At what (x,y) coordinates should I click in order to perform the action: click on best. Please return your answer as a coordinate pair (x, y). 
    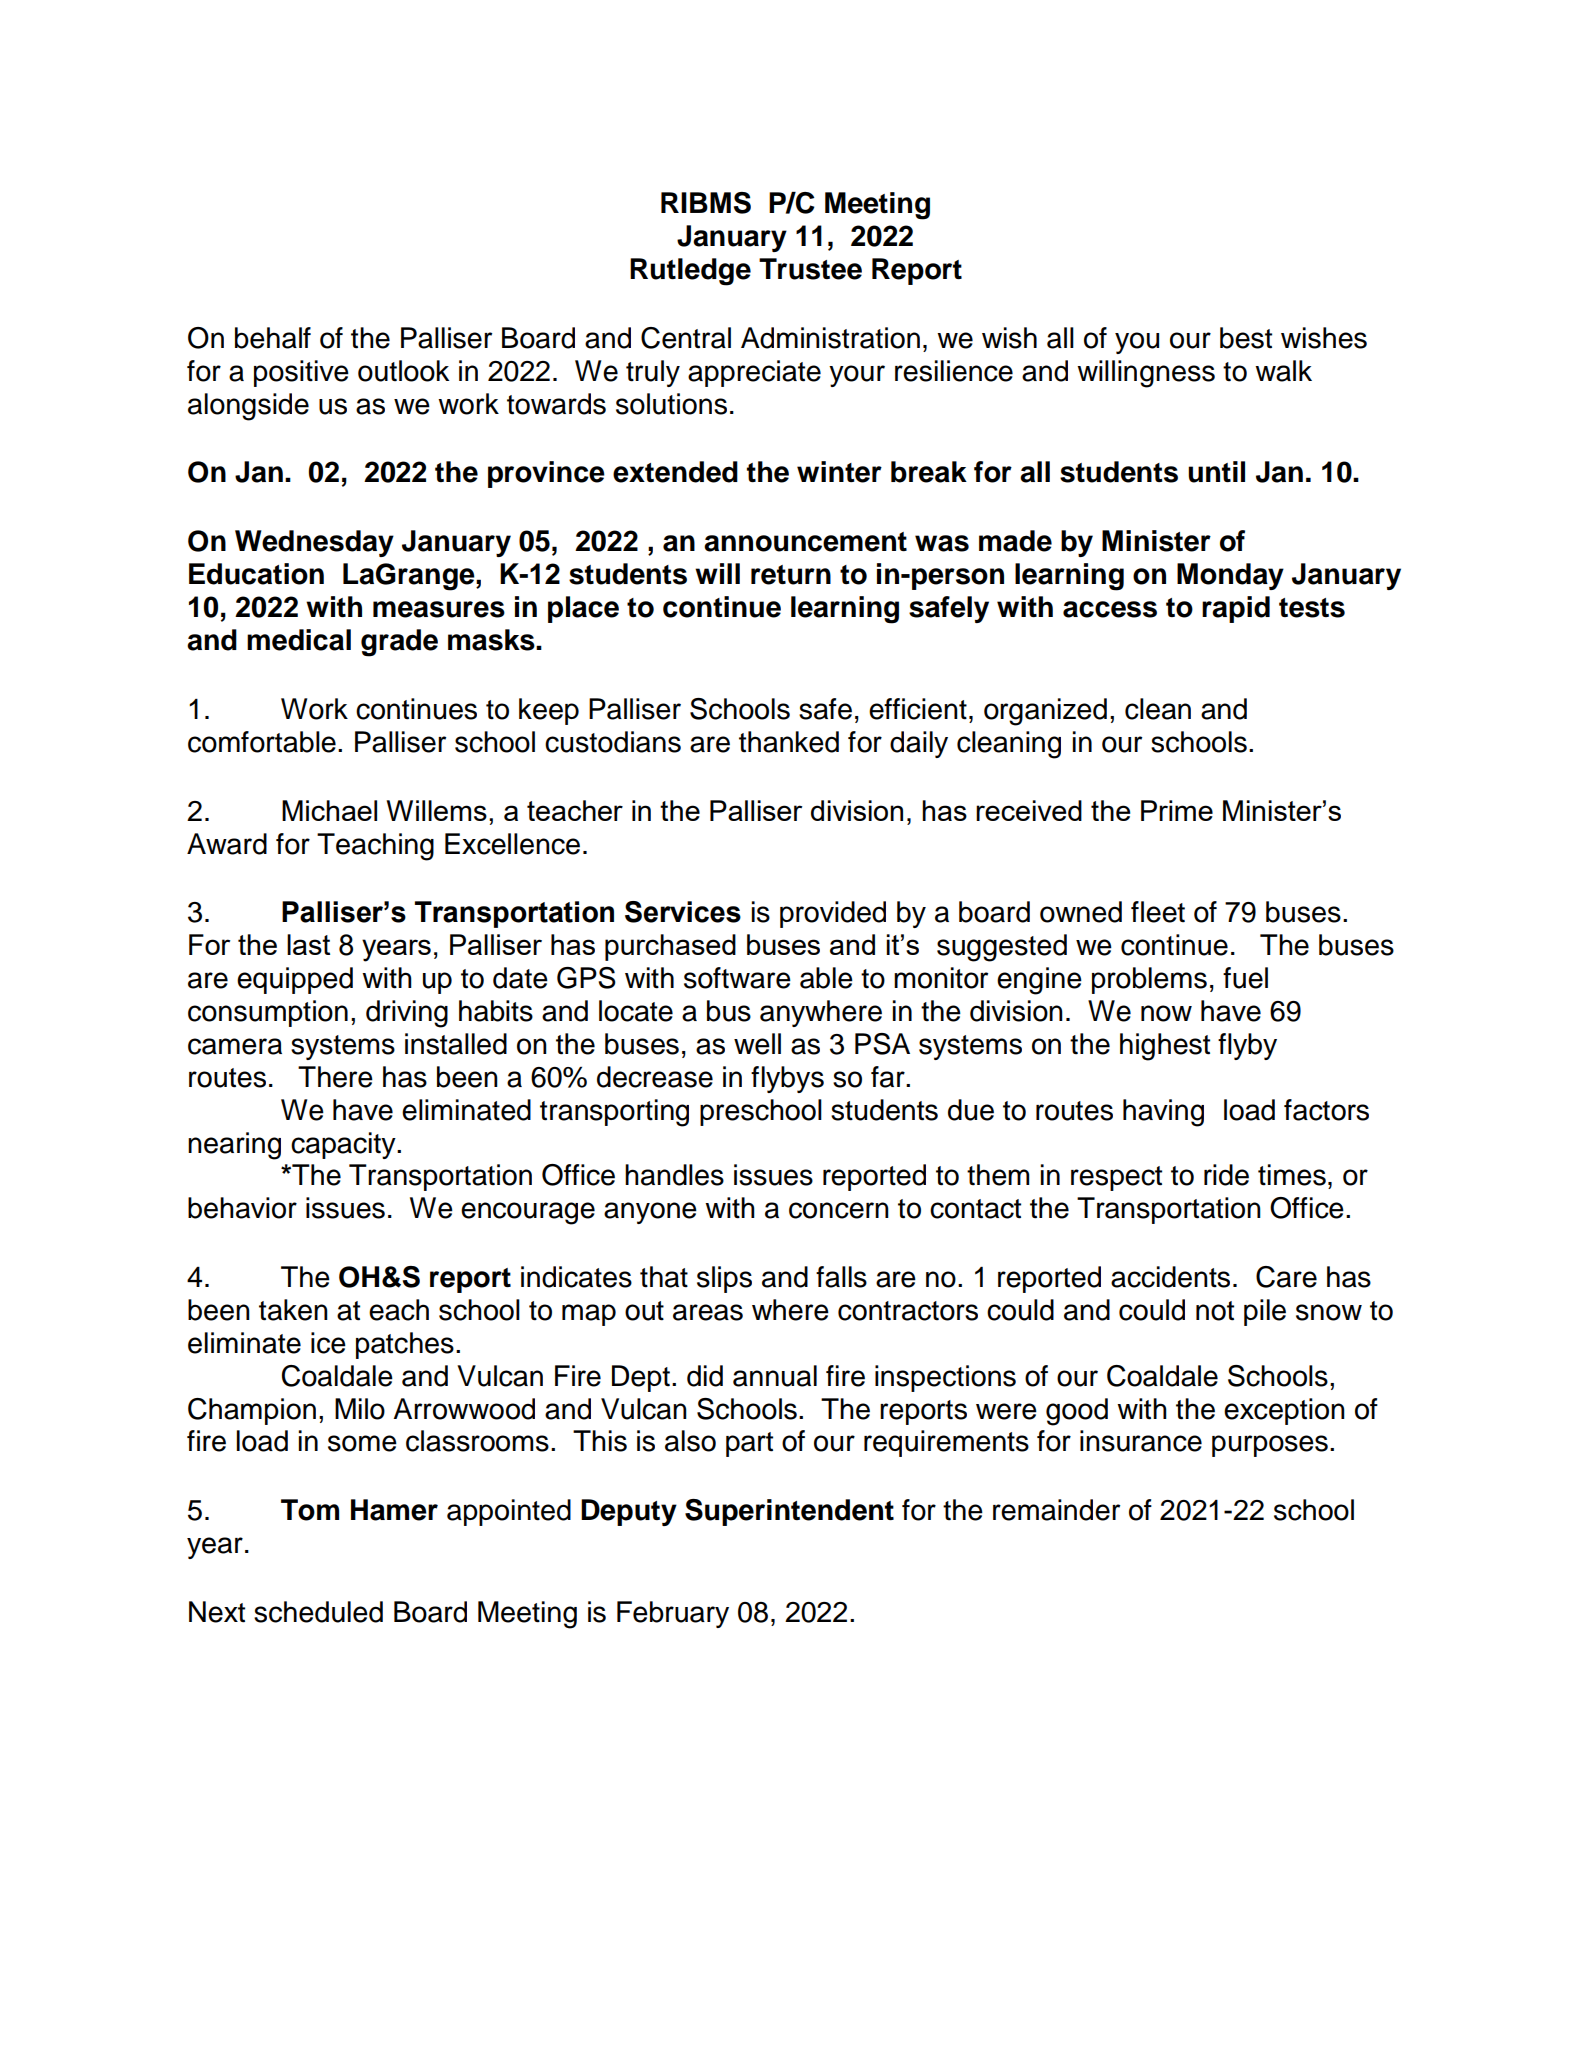
    Looking at the image, I should click on (1246, 338).
